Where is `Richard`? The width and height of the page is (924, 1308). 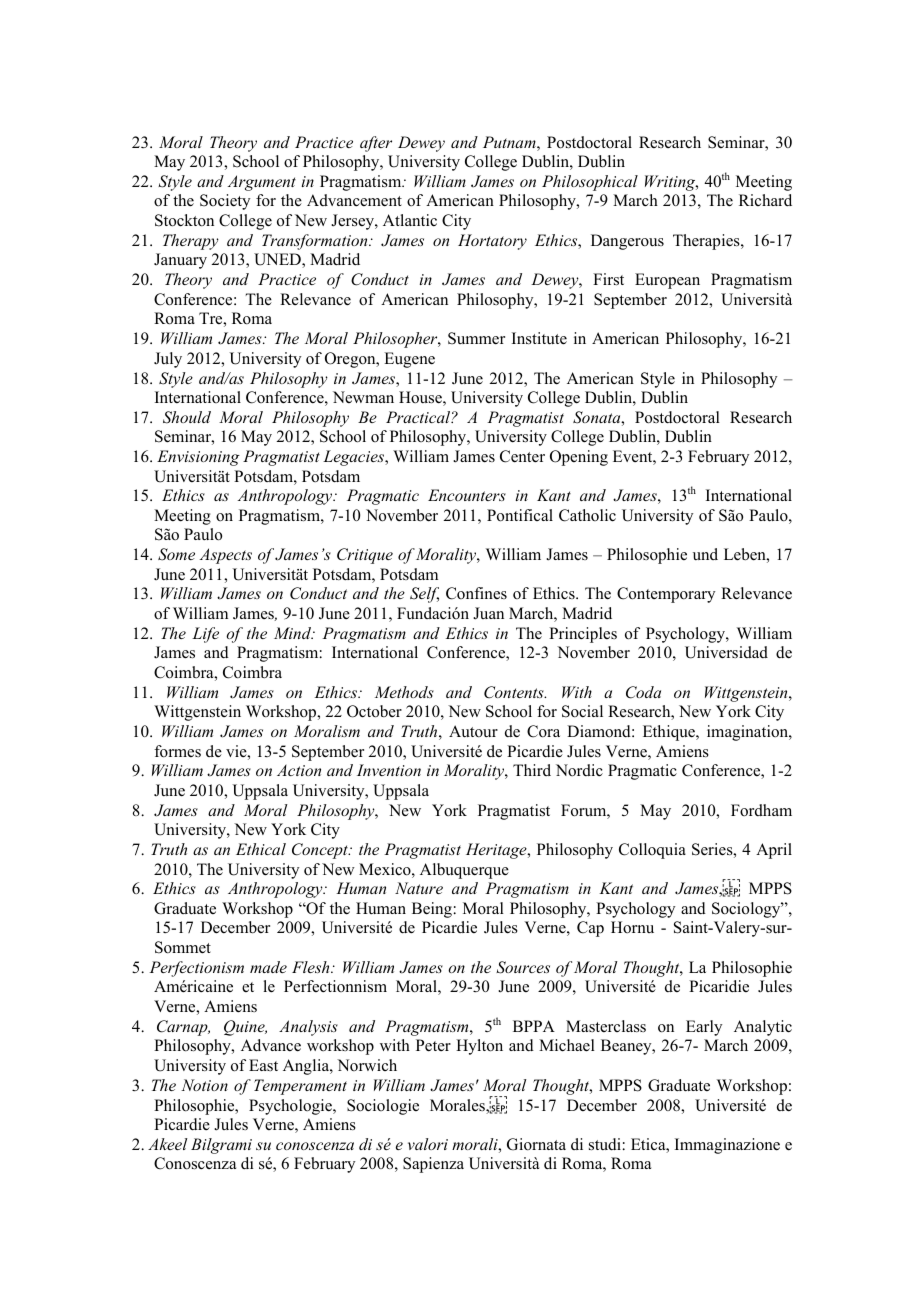
Richard is located at coordinates (765, 200).
